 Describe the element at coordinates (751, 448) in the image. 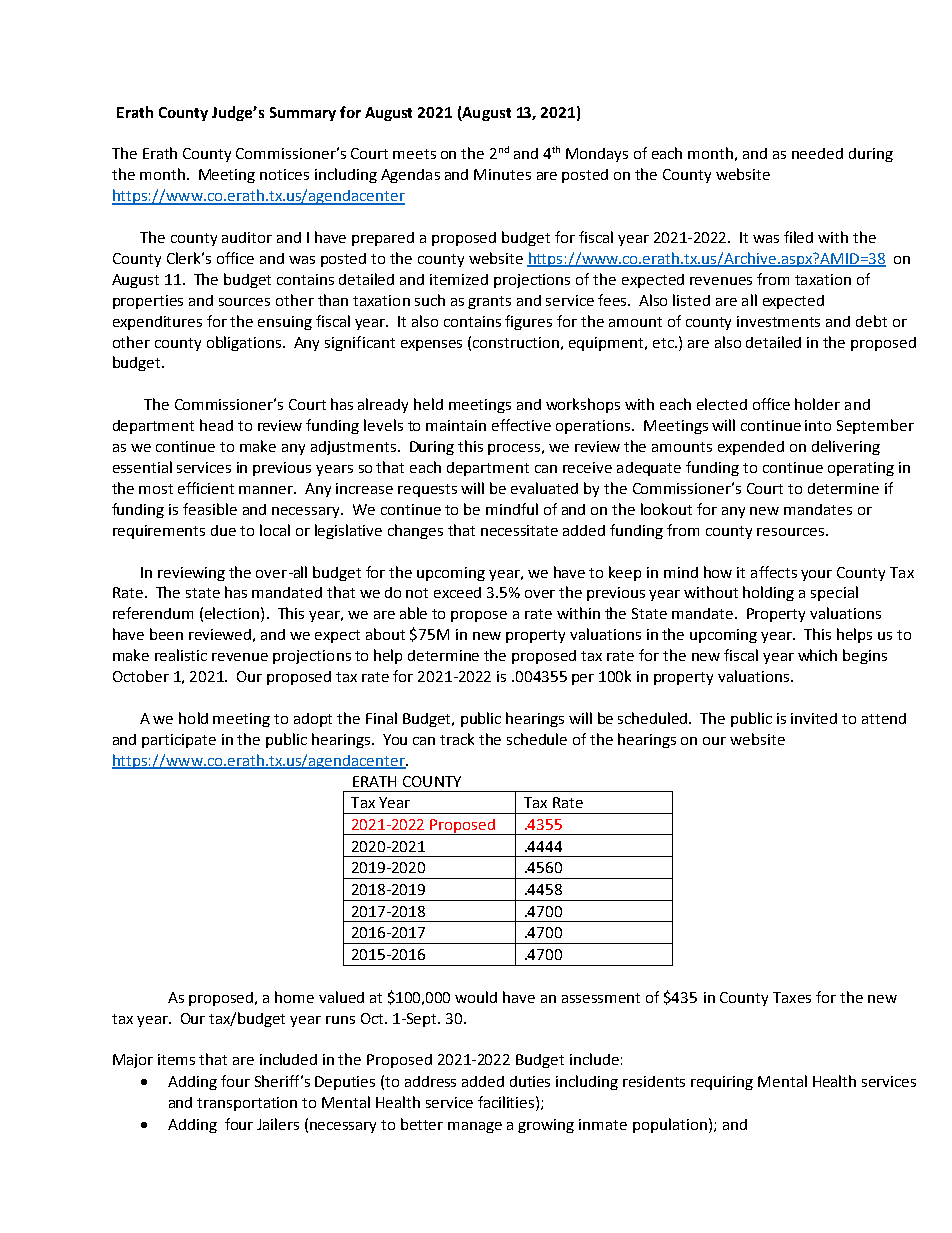

I see `expended` at that location.
